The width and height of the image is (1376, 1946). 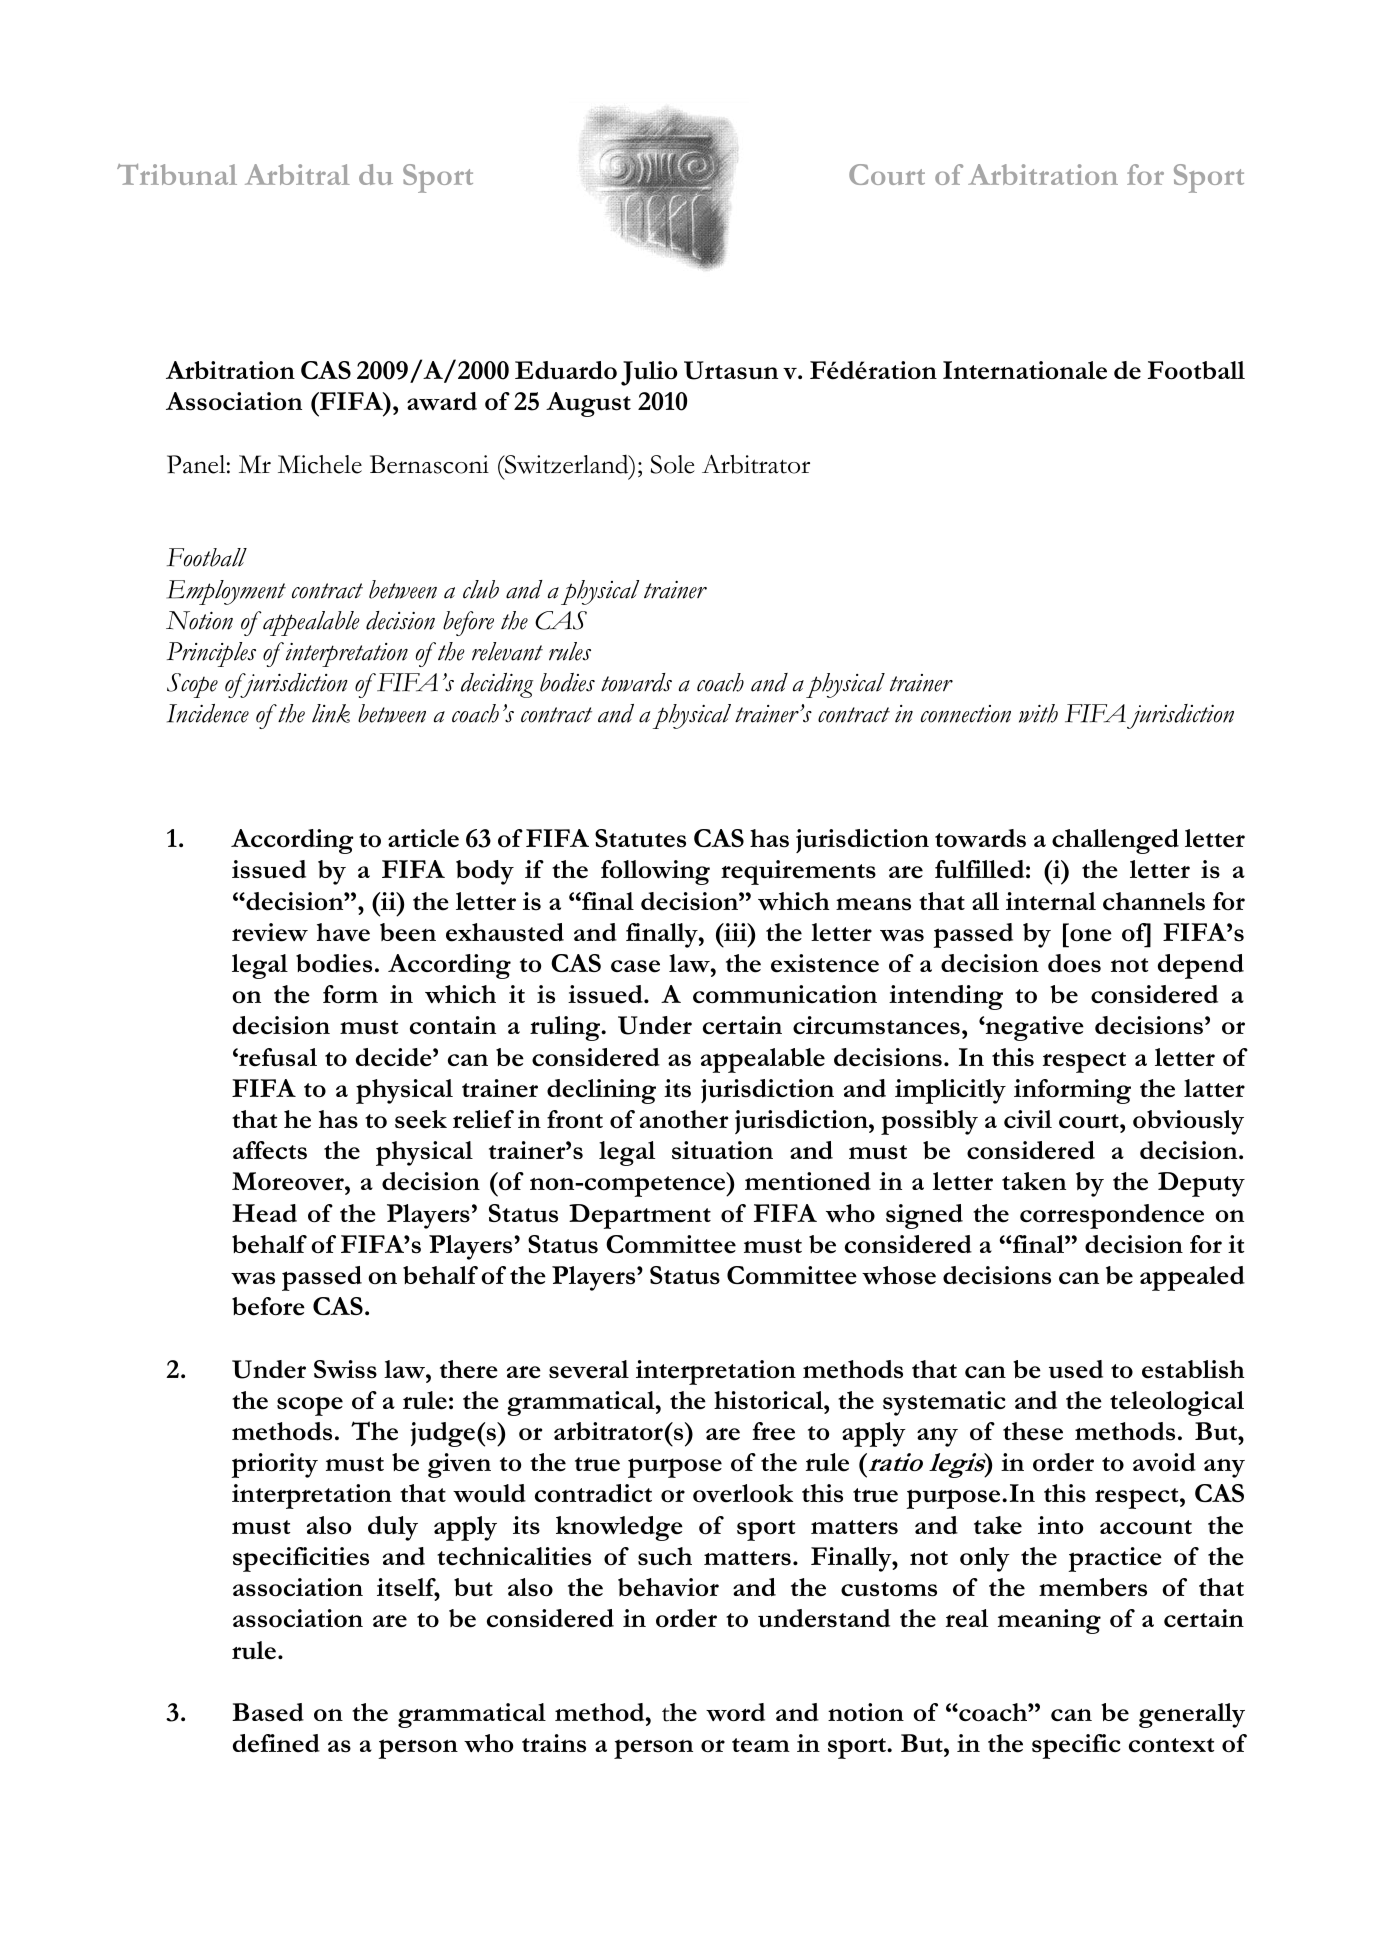 I want to click on context, so click(x=1171, y=1745).
